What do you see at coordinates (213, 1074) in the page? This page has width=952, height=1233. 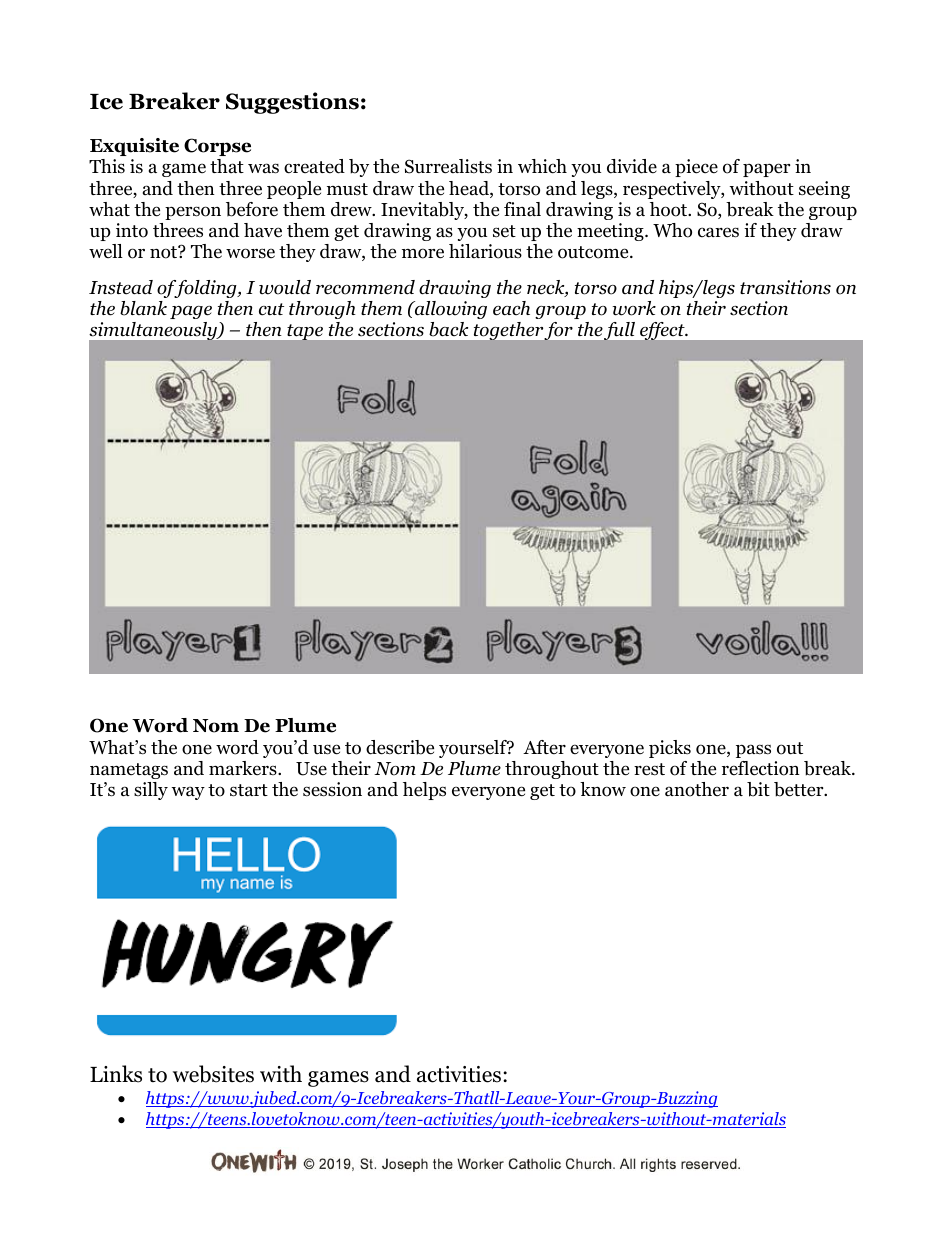 I see `websites` at bounding box center [213, 1074].
